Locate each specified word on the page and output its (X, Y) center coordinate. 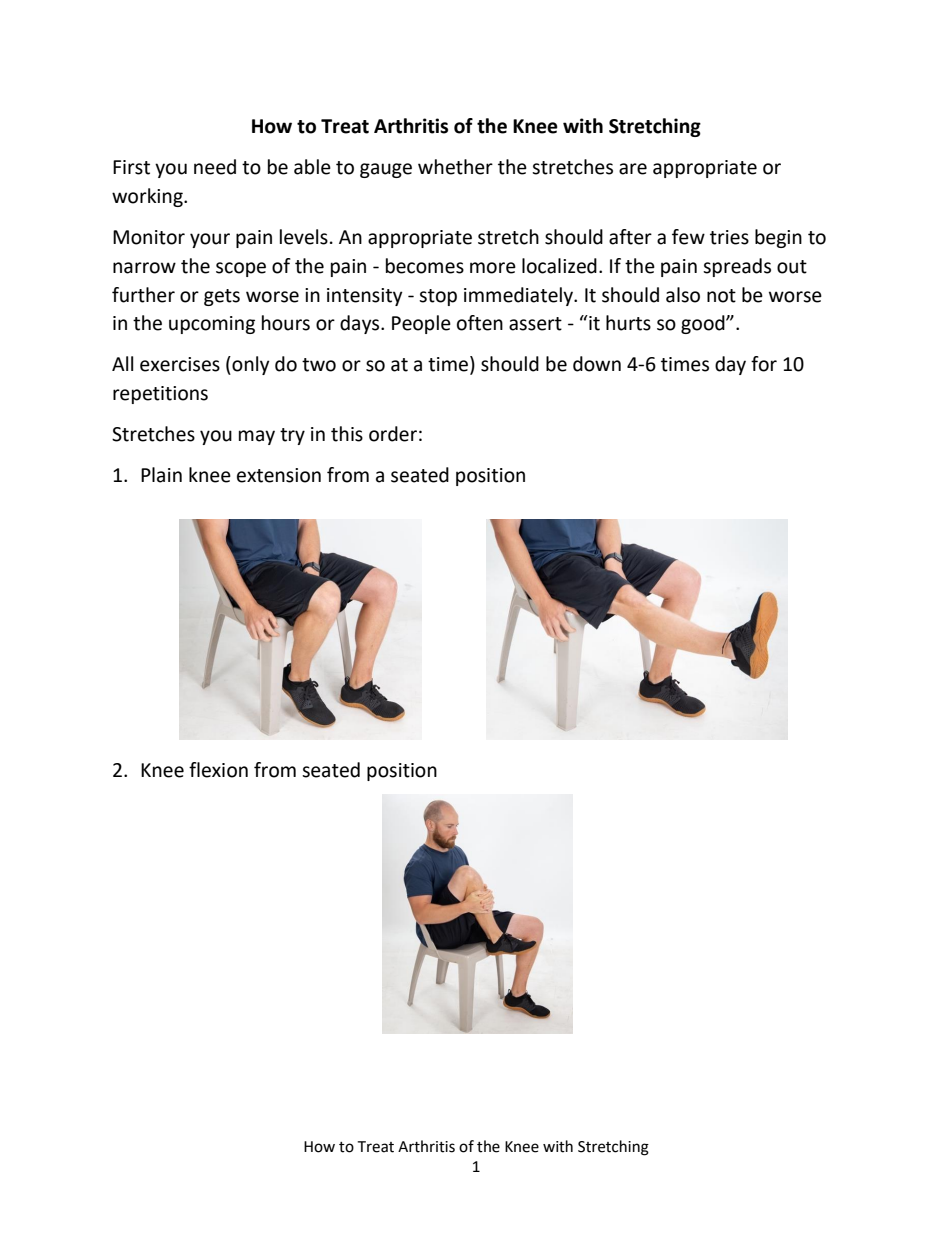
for (764, 364)
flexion (218, 770)
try (292, 436)
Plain (161, 475)
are (633, 169)
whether (455, 167)
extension (279, 475)
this (347, 434)
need (215, 167)
